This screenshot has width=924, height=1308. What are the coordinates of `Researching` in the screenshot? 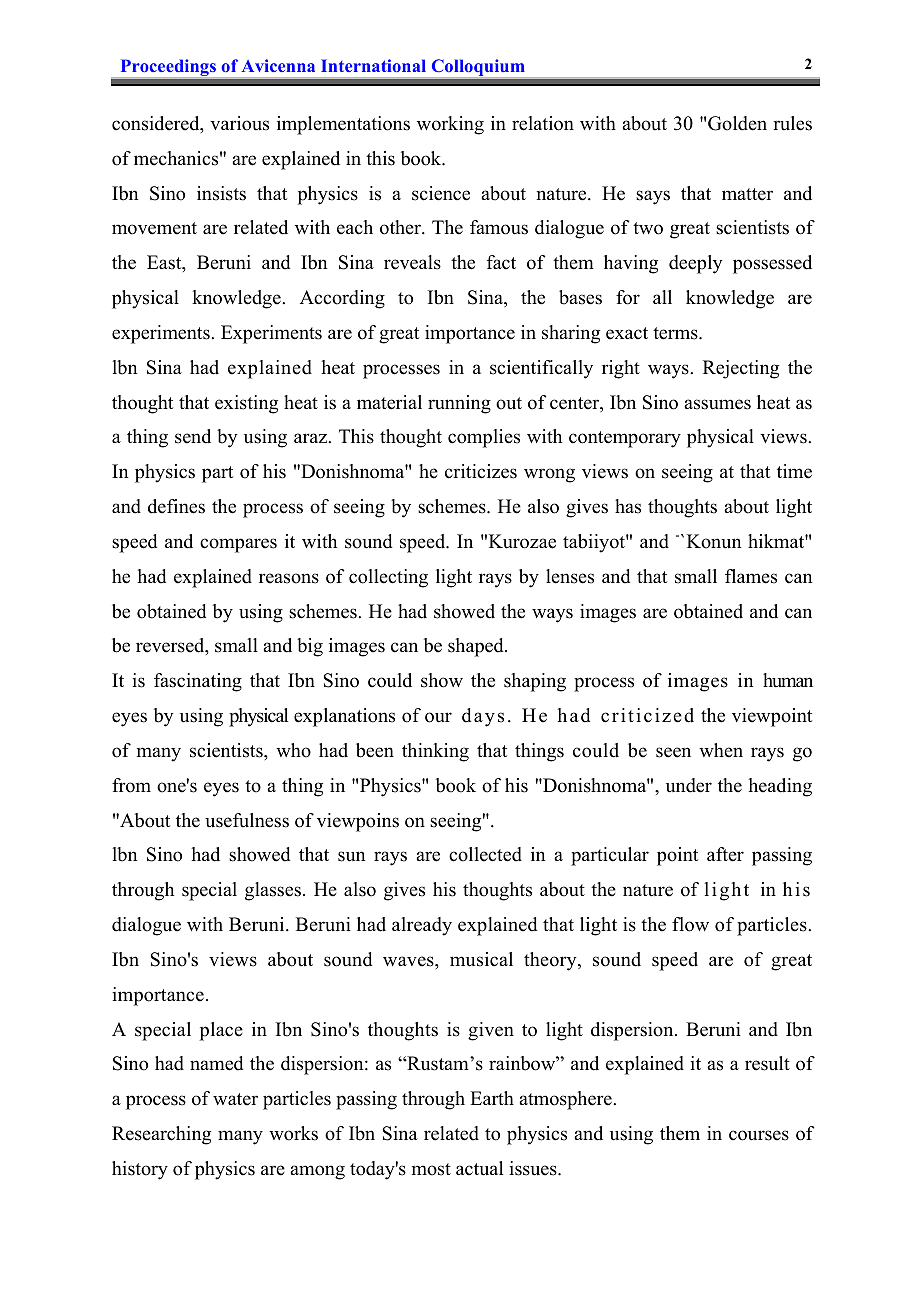 It's located at (161, 1135).
